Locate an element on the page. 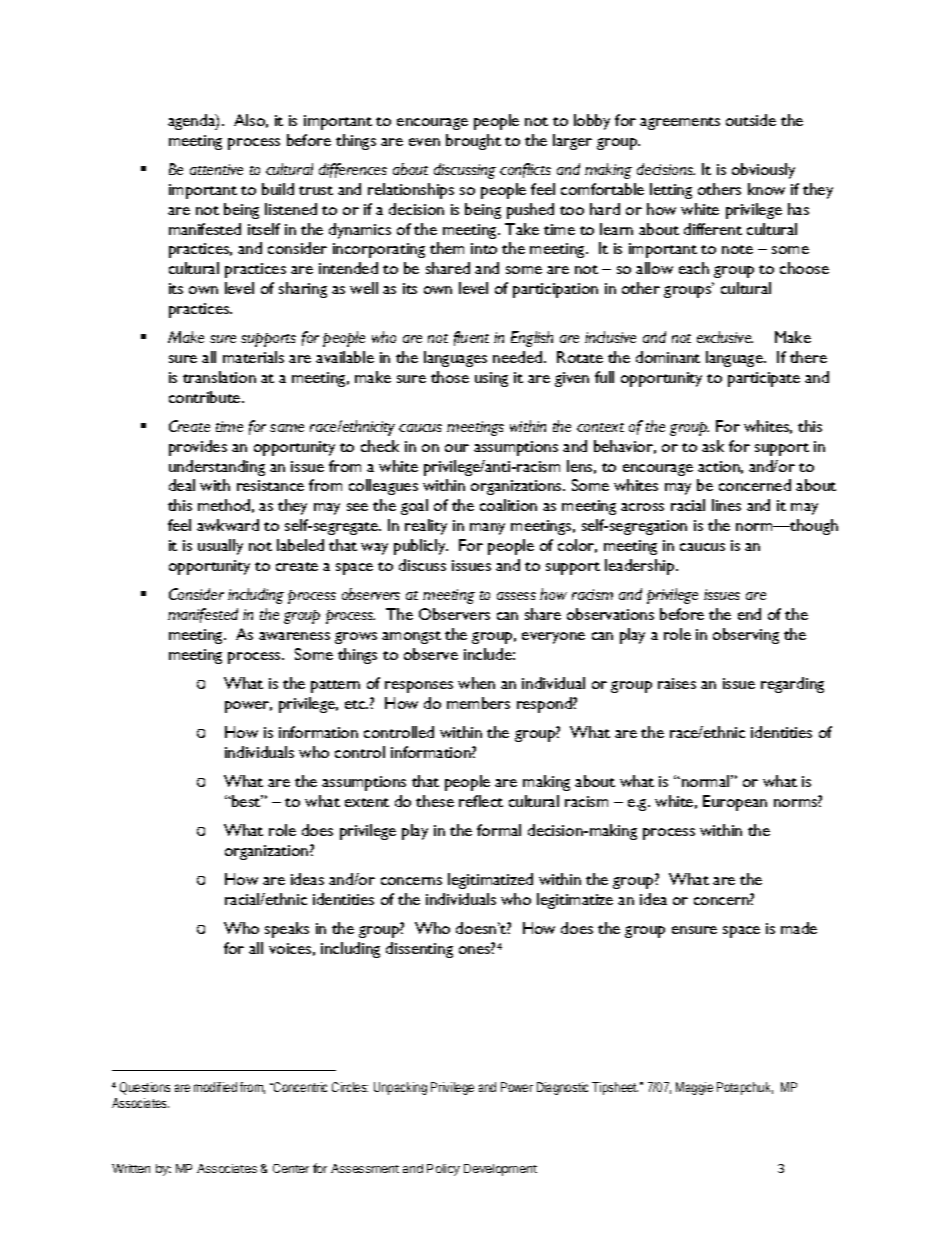  obviously is located at coordinates (763, 171).
